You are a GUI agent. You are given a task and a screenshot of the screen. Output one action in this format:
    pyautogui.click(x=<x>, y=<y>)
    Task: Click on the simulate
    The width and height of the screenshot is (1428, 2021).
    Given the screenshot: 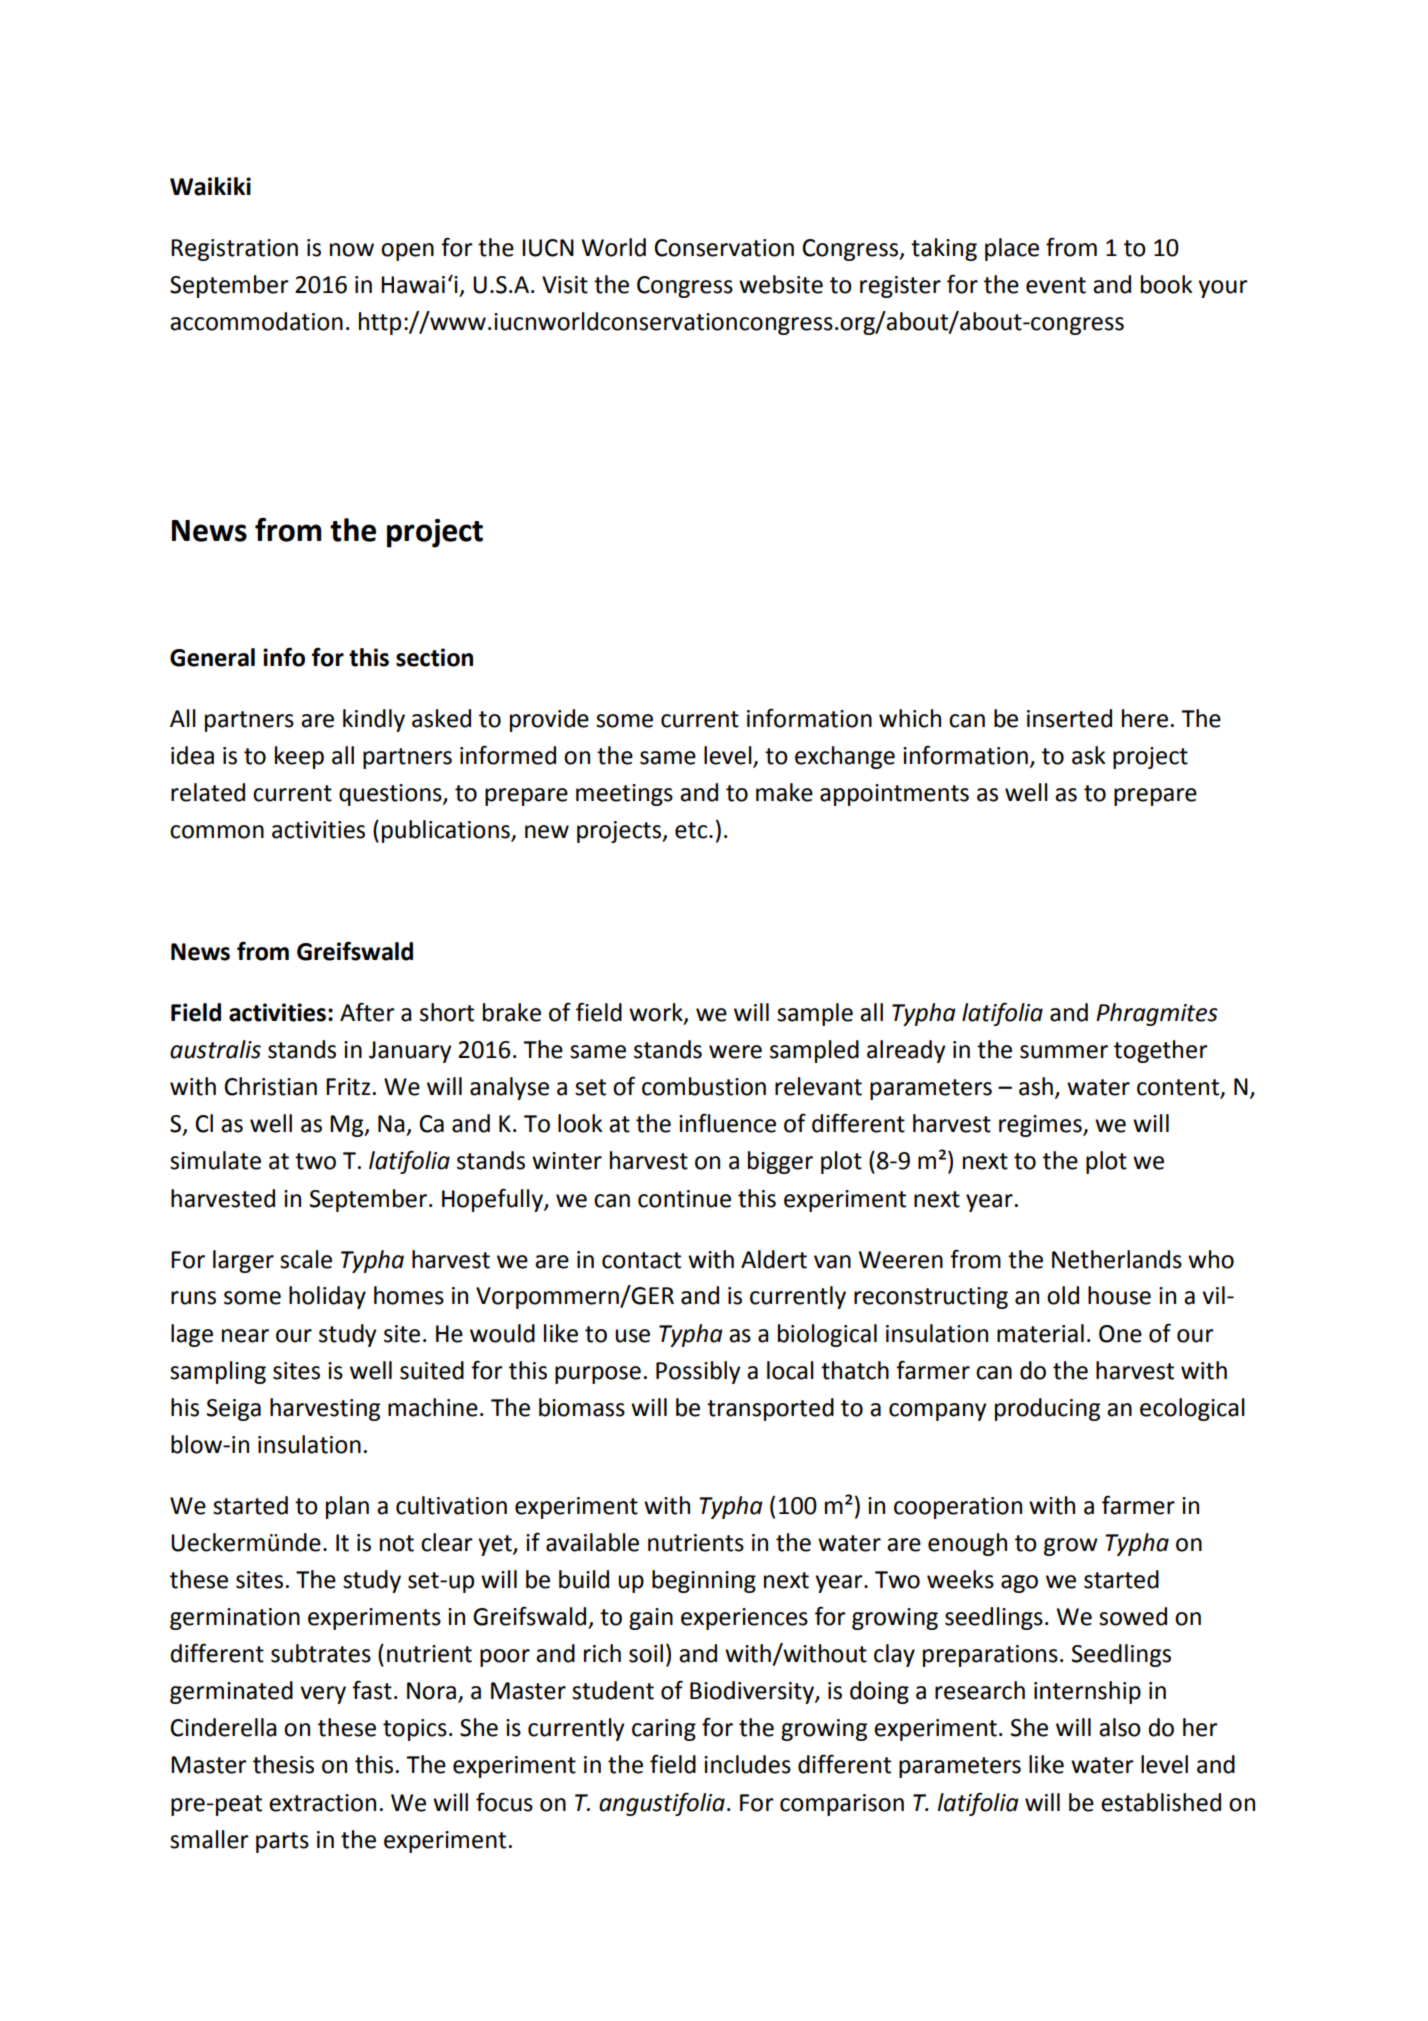 What is the action you would take?
    pyautogui.click(x=215, y=1160)
